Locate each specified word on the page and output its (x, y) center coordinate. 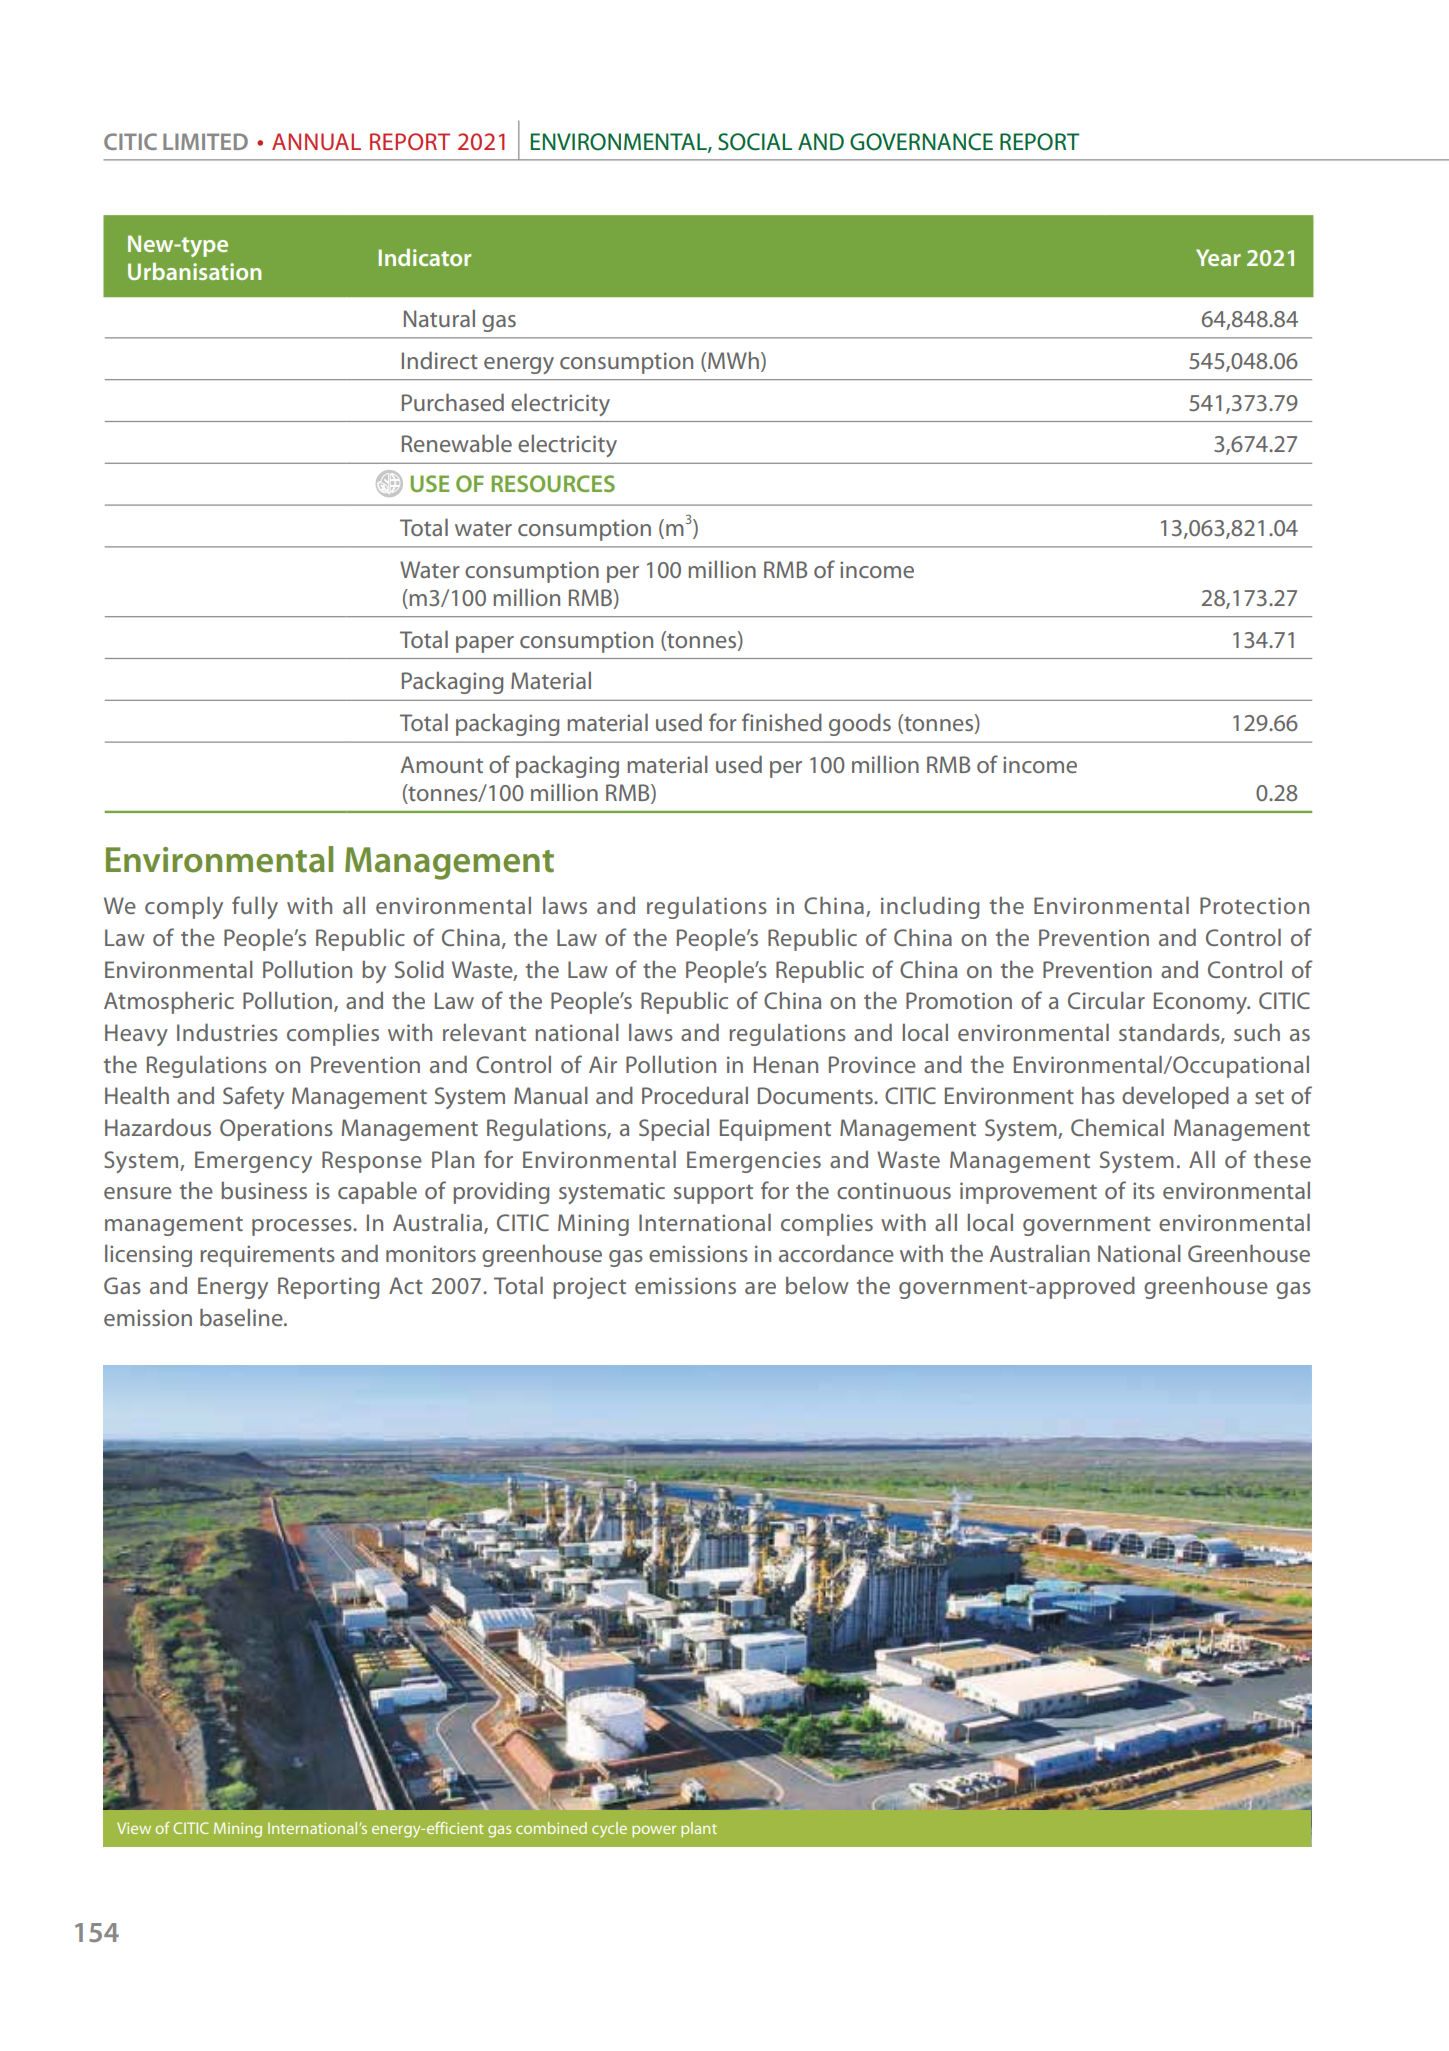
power (654, 1831)
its (1144, 1190)
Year (1218, 257)
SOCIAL (755, 142)
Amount (442, 764)
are (760, 1288)
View (134, 1828)
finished (782, 722)
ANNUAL (316, 141)
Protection (1254, 905)
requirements (267, 1256)
